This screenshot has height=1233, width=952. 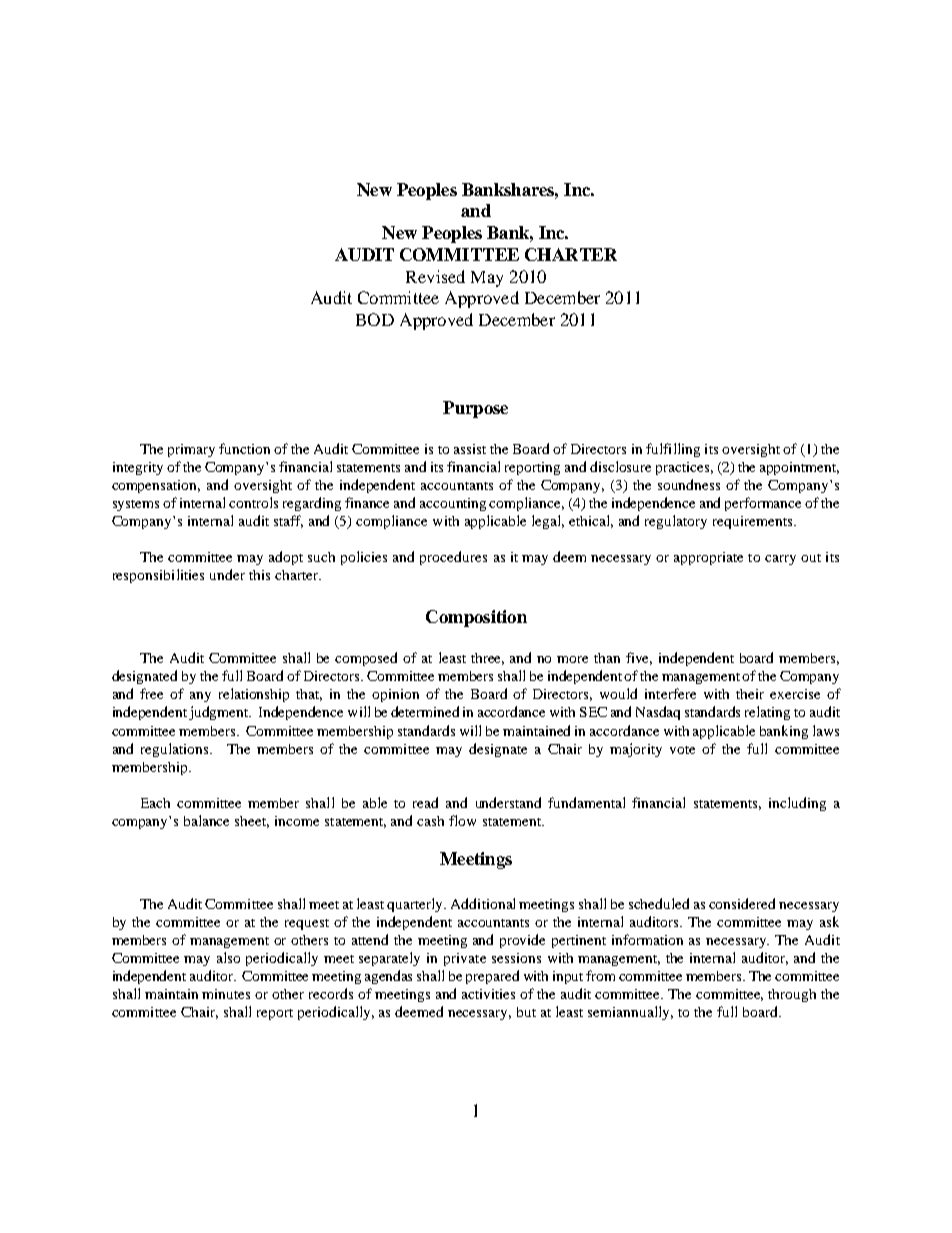 I want to click on fulfilling, so click(x=673, y=450).
